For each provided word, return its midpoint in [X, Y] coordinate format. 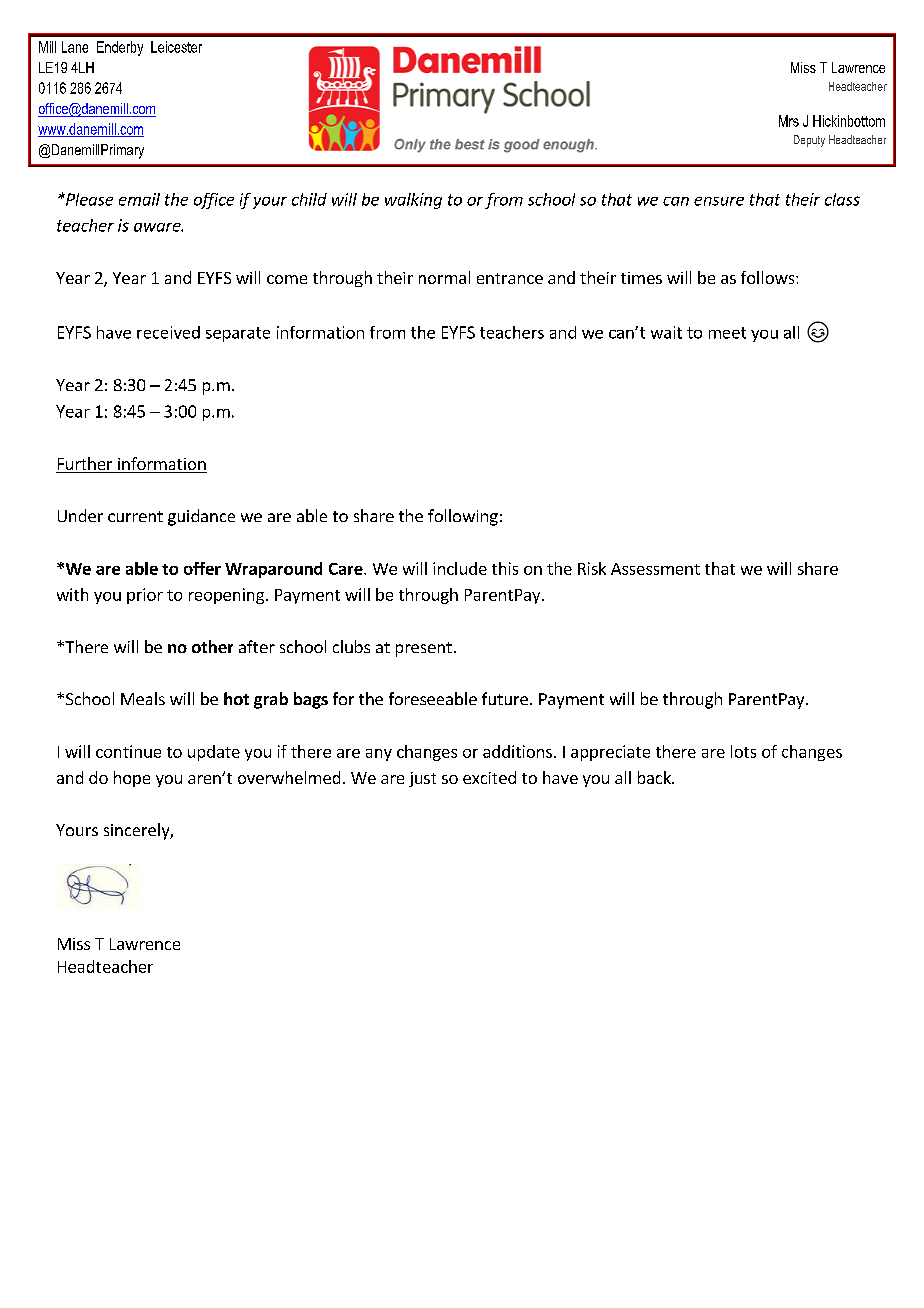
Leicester [176, 47]
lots [743, 751]
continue [128, 751]
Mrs [789, 121]
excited [489, 777]
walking [413, 201]
